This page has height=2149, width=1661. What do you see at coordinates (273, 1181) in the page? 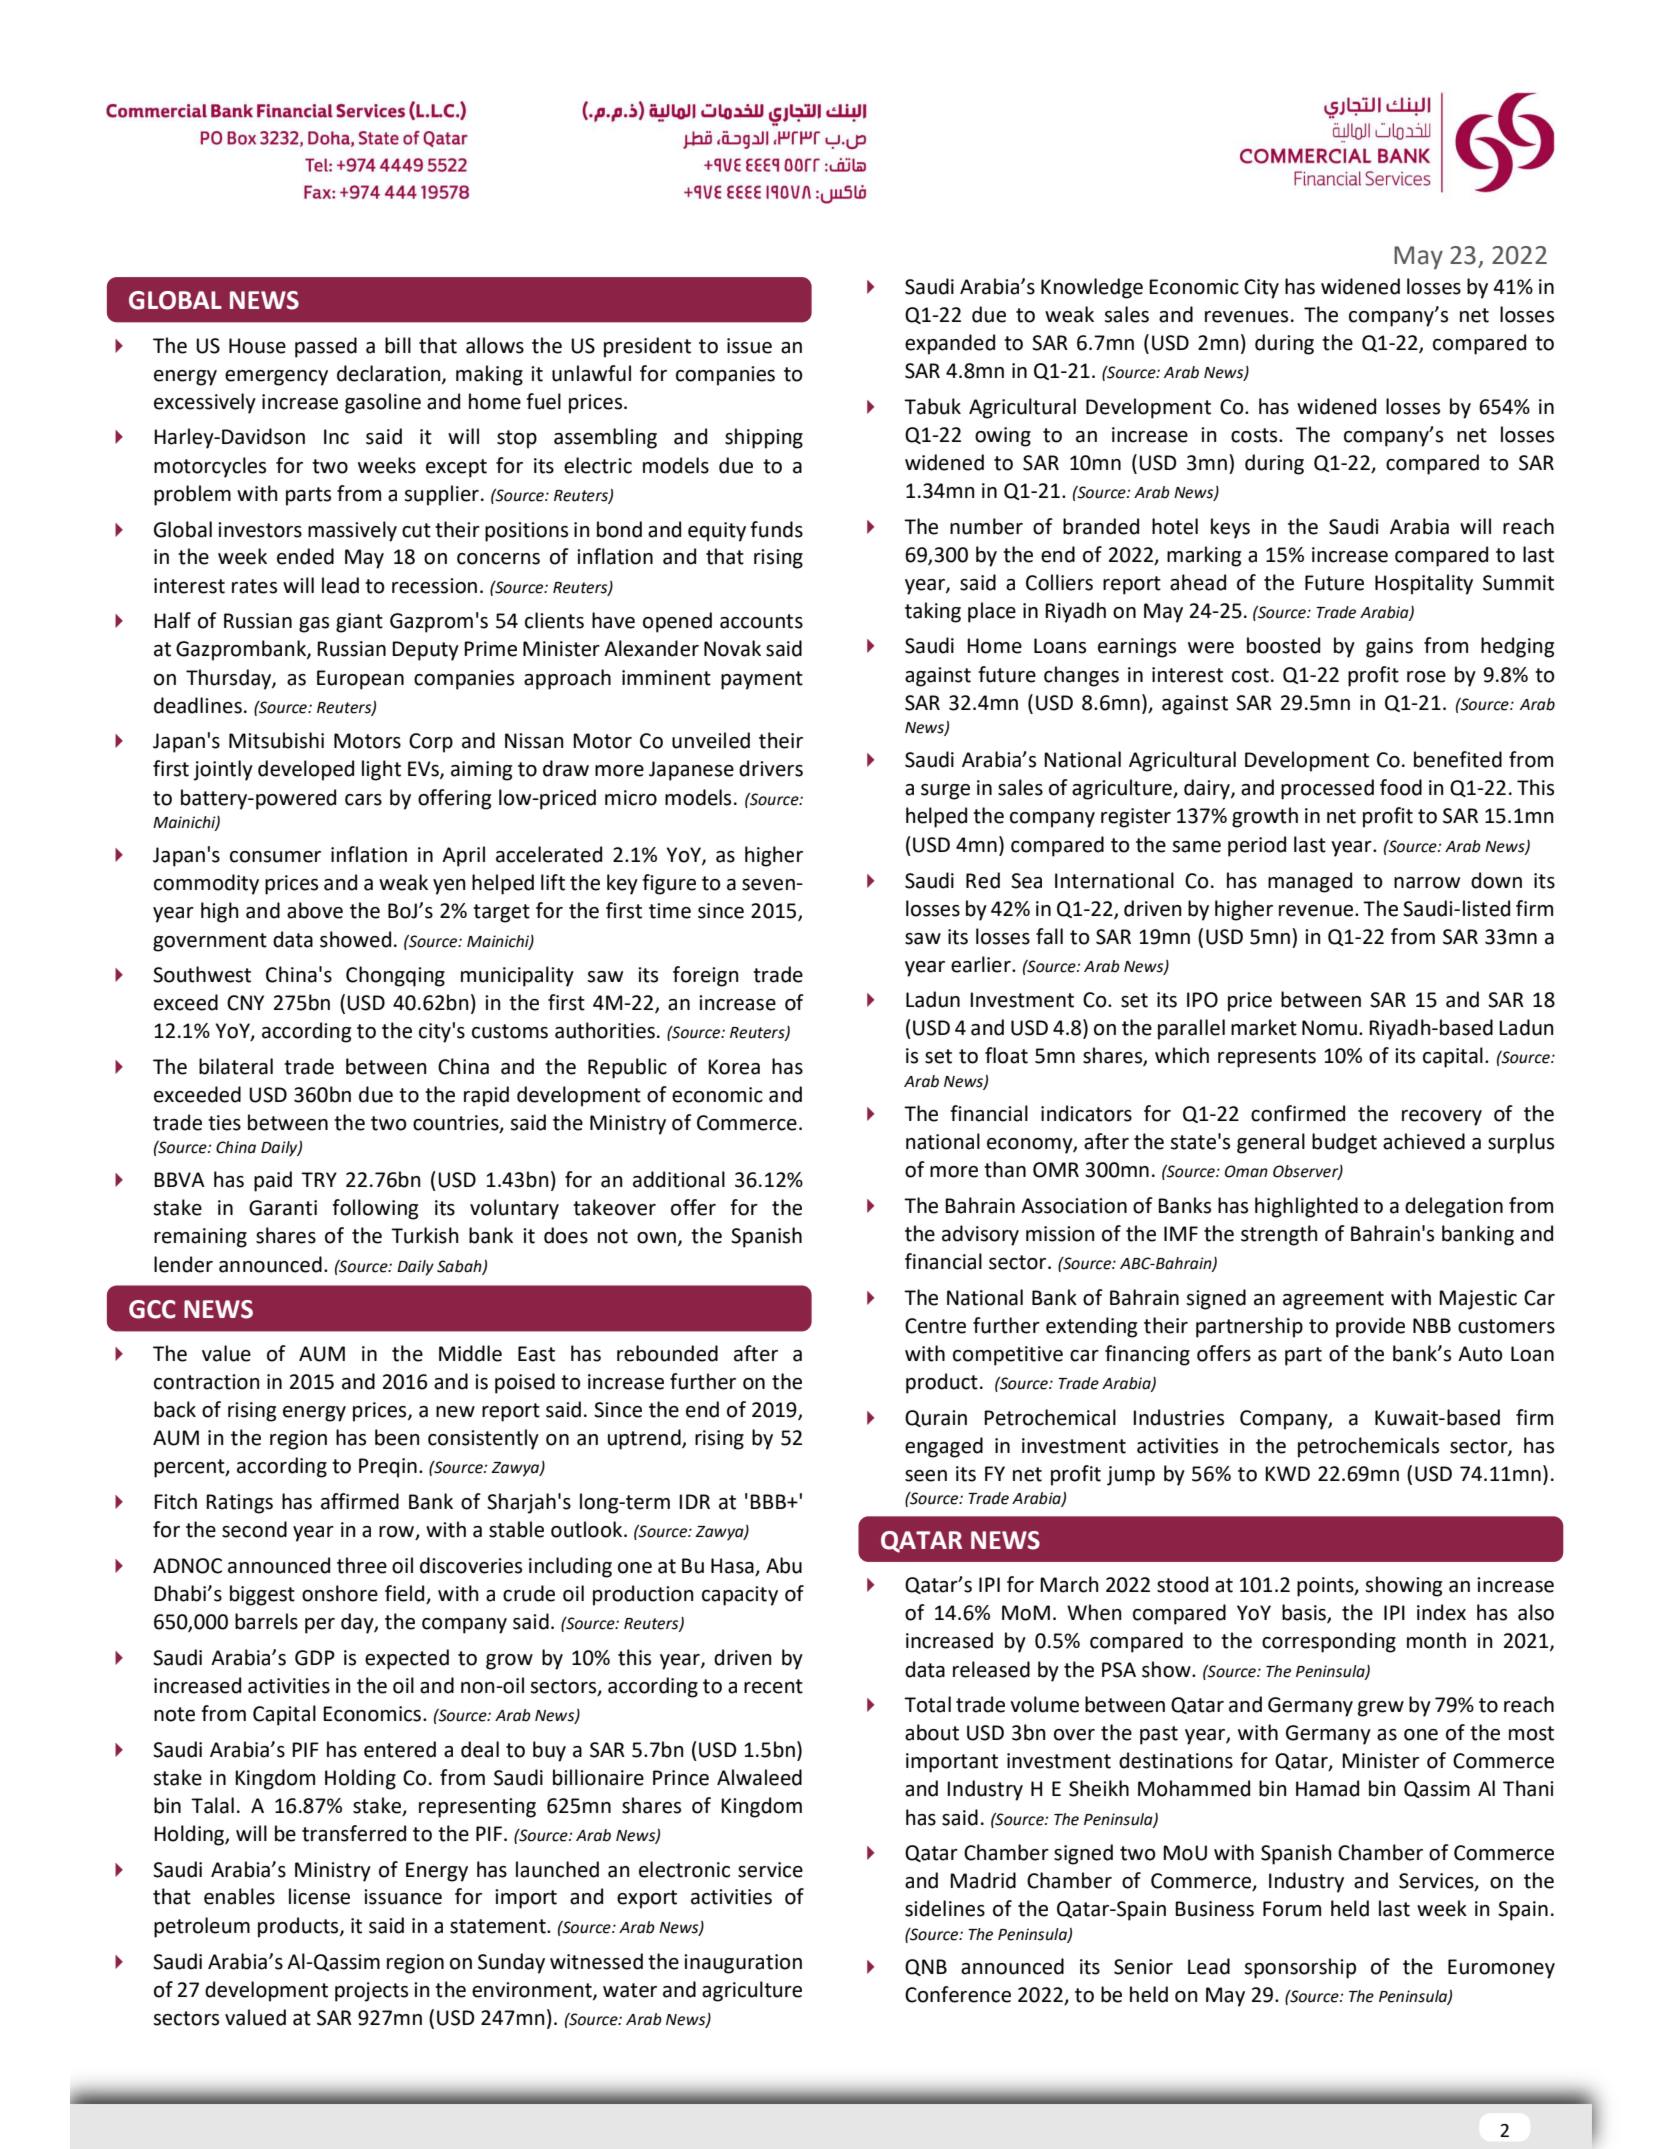
I see `paid` at bounding box center [273, 1181].
